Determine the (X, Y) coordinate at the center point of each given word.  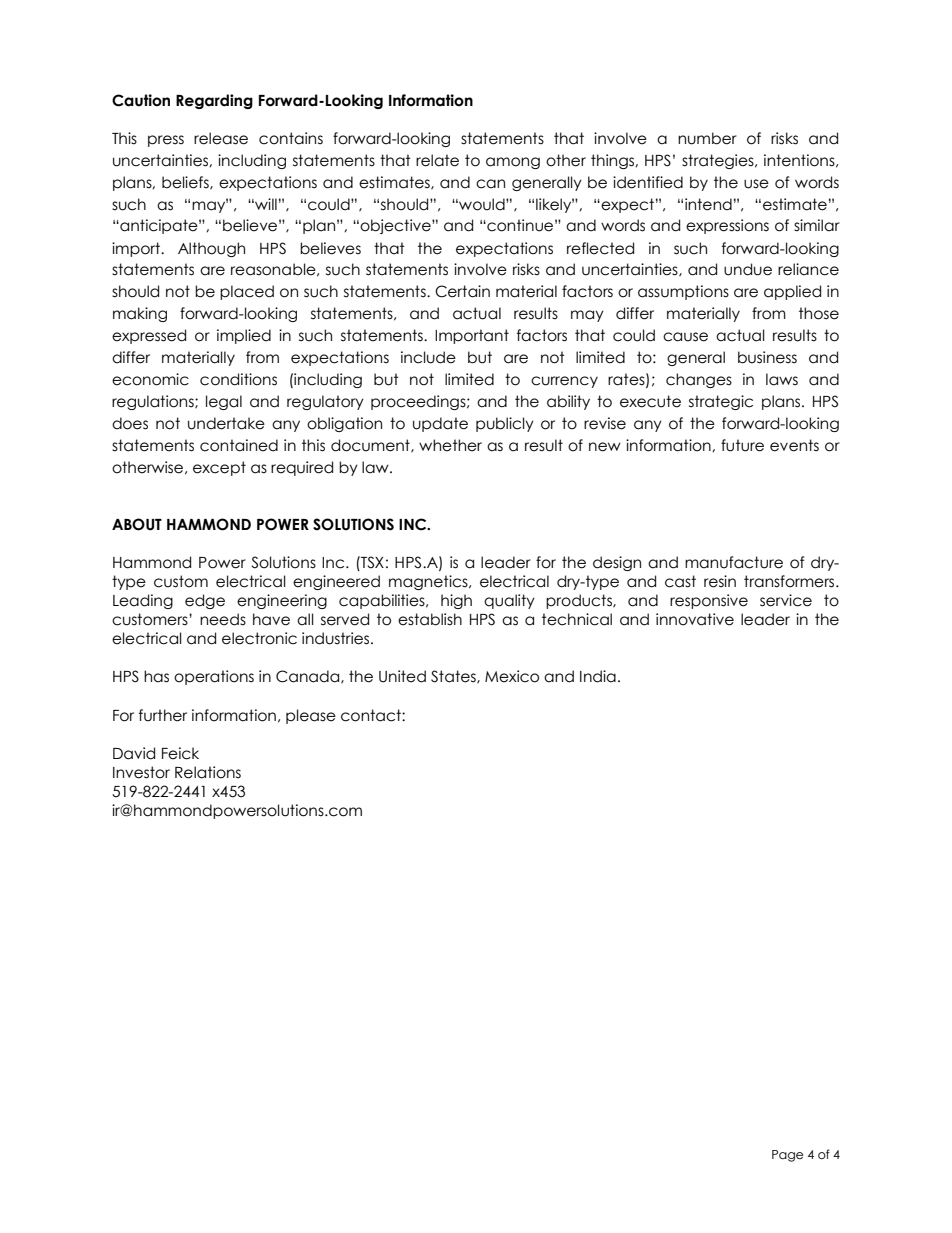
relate (437, 160)
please (311, 716)
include (428, 357)
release (221, 138)
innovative (695, 619)
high (456, 601)
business (767, 357)
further (163, 715)
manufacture (734, 562)
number (707, 138)
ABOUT (137, 524)
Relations (208, 772)
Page (787, 1156)
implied (244, 336)
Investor (141, 772)
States (454, 677)
